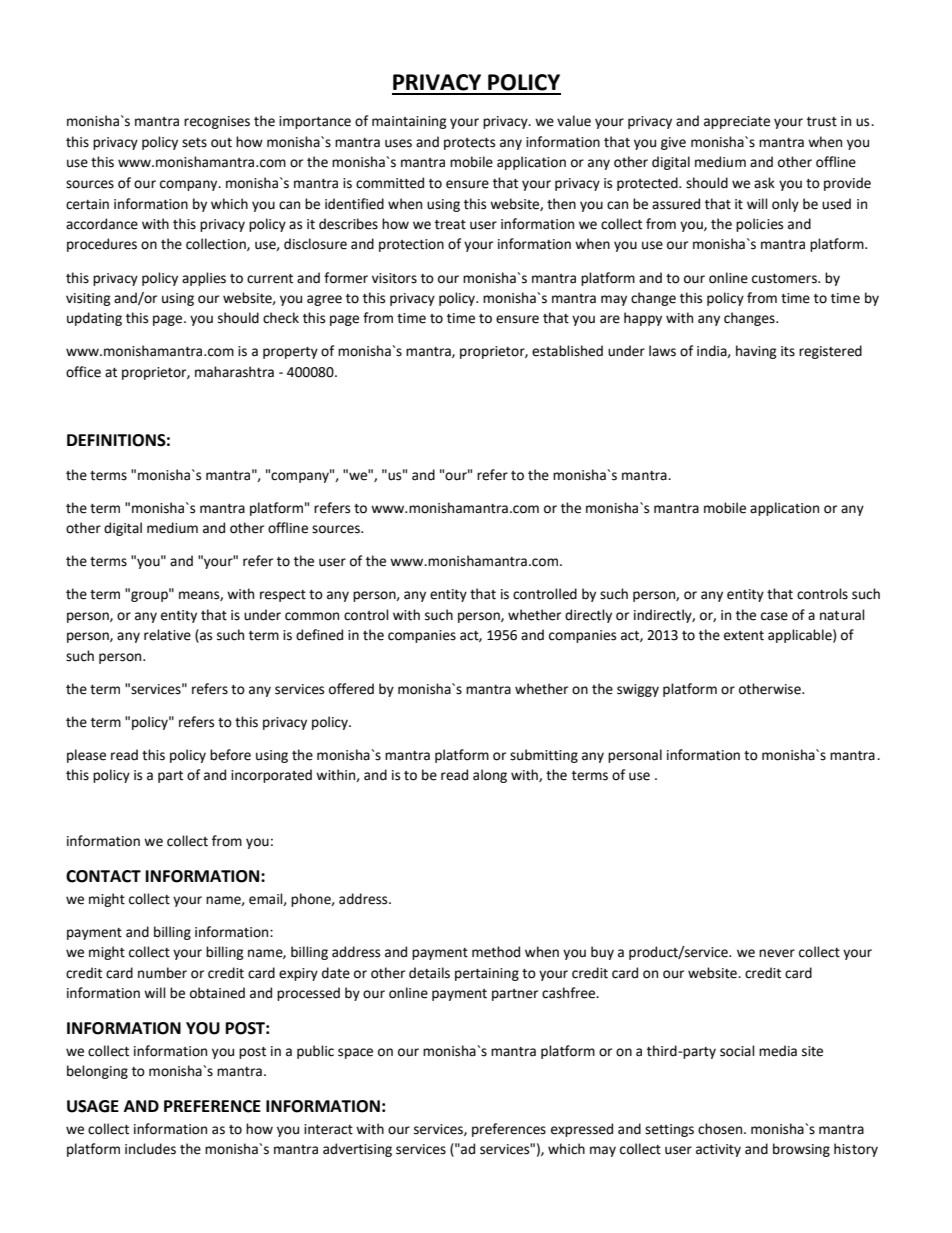 This screenshot has height=1233, width=952. I want to click on established, so click(567, 351).
